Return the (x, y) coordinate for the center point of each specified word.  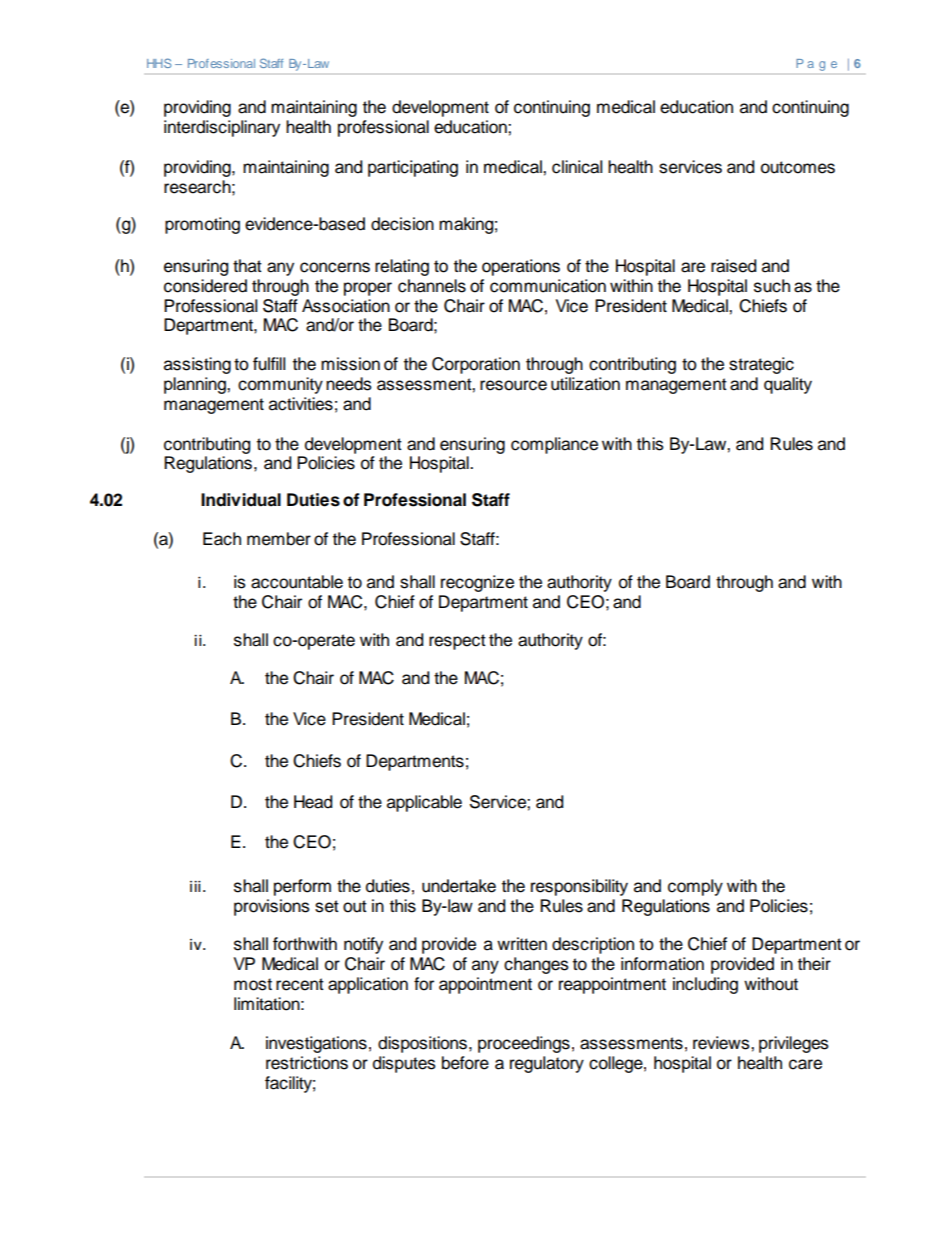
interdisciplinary (222, 128)
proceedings (524, 1044)
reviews (722, 1043)
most (253, 984)
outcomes (798, 167)
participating (413, 168)
